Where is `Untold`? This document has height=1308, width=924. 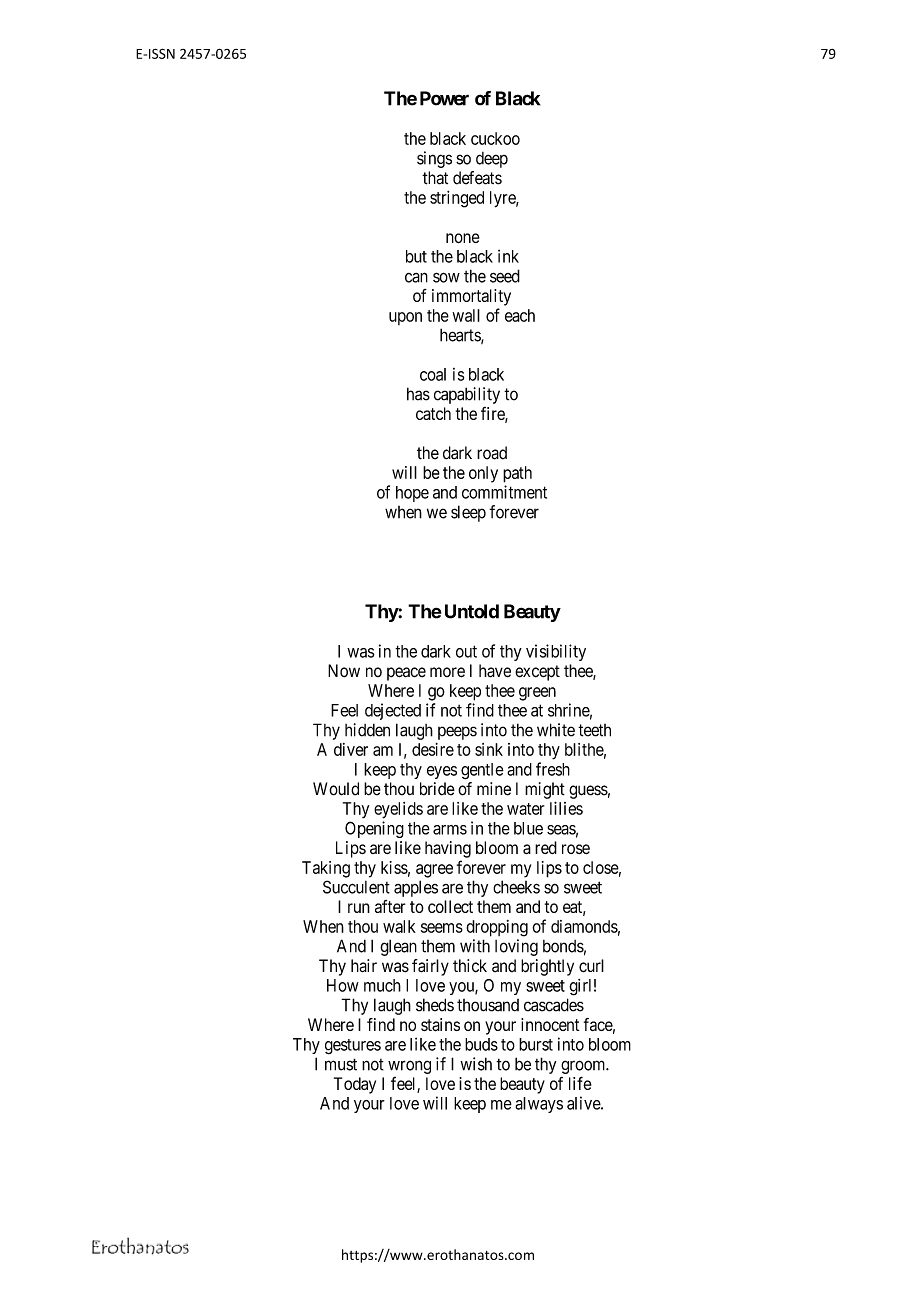
Untold is located at coordinates (472, 611).
